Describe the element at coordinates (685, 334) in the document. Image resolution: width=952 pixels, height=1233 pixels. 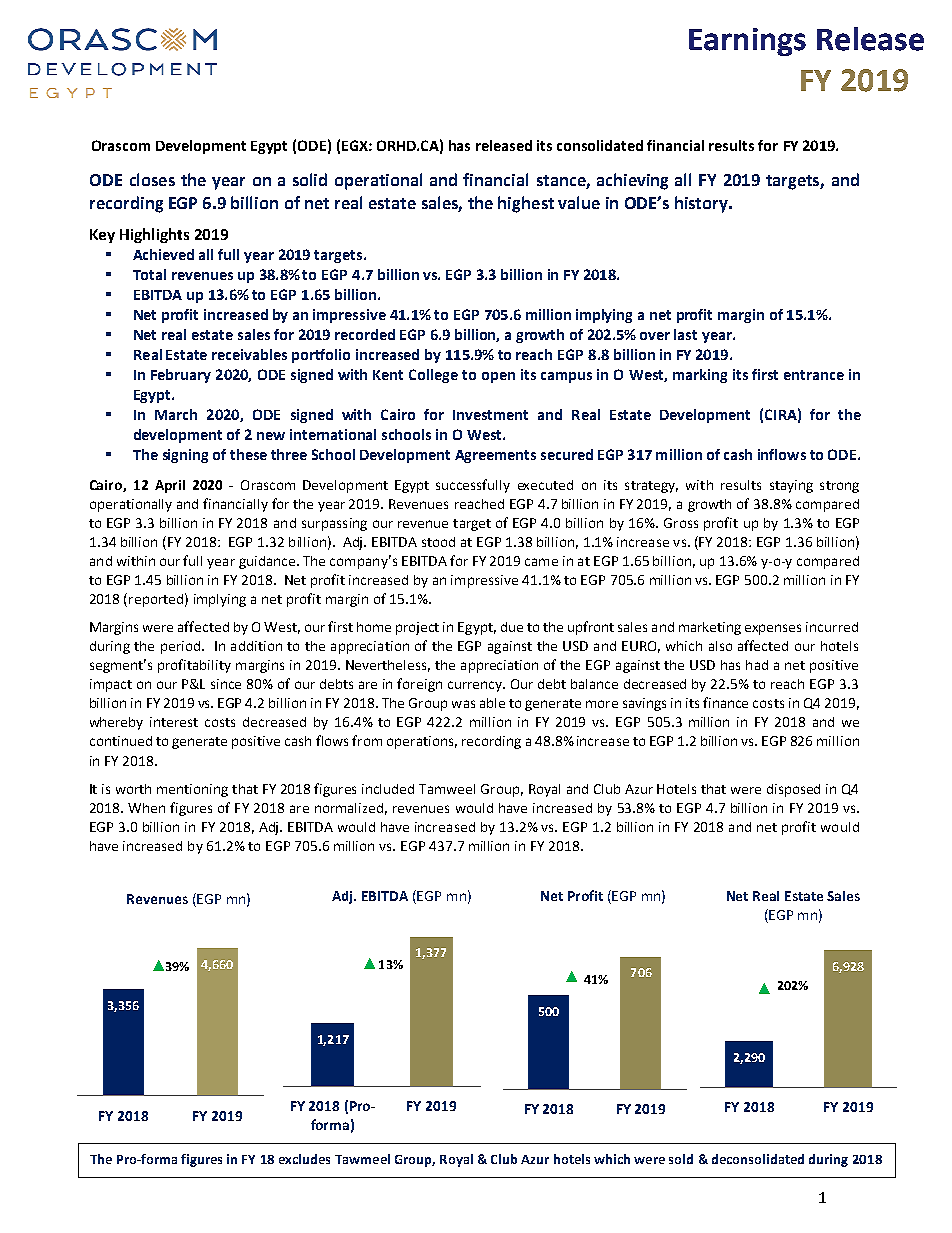
I see `last` at that location.
